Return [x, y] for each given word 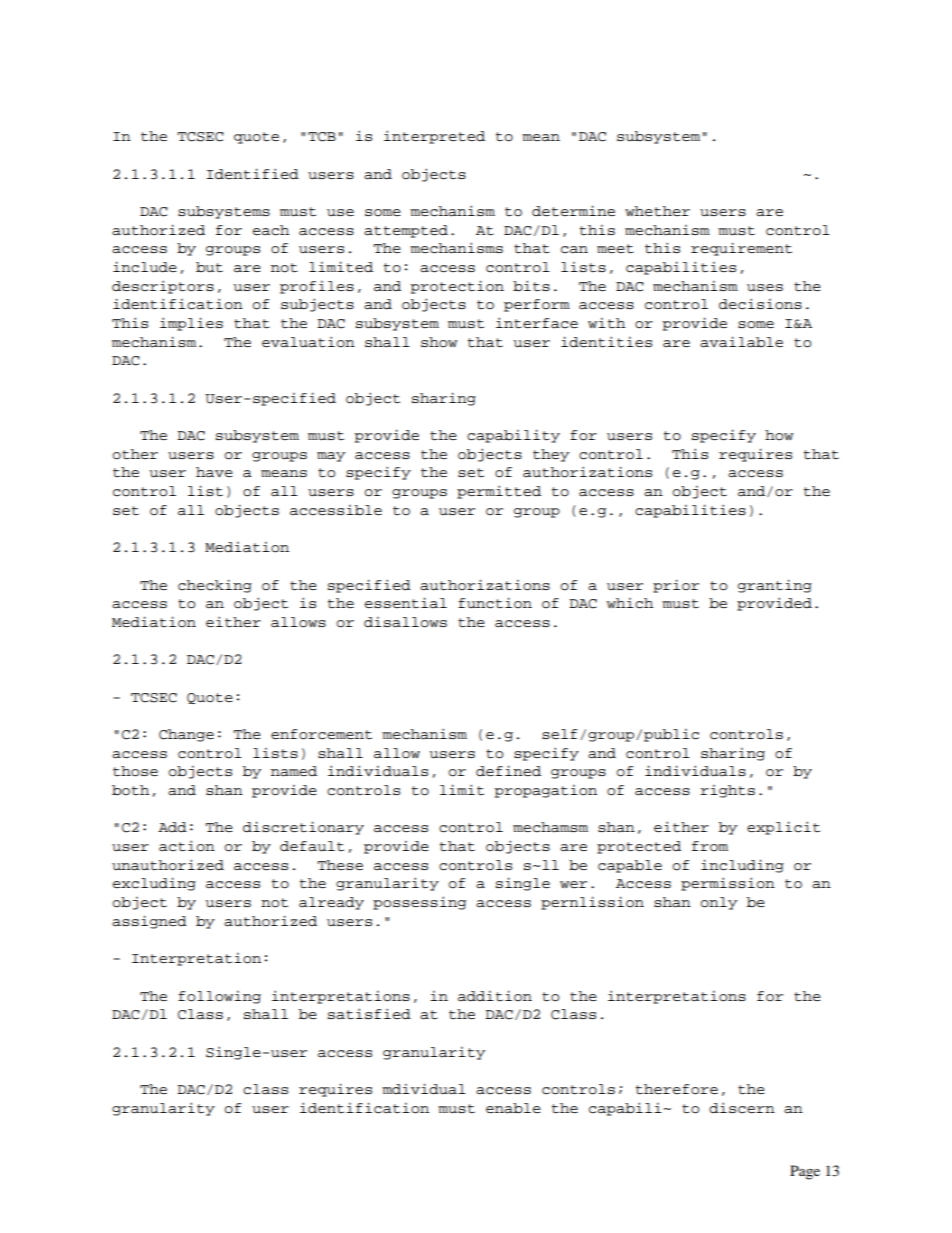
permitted [499, 492]
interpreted [434, 137]
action [187, 846]
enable [513, 1108]
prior [676, 586]
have [214, 472]
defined [508, 771]
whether [657, 211]
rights [727, 791]
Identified [252, 174]
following [219, 997]
